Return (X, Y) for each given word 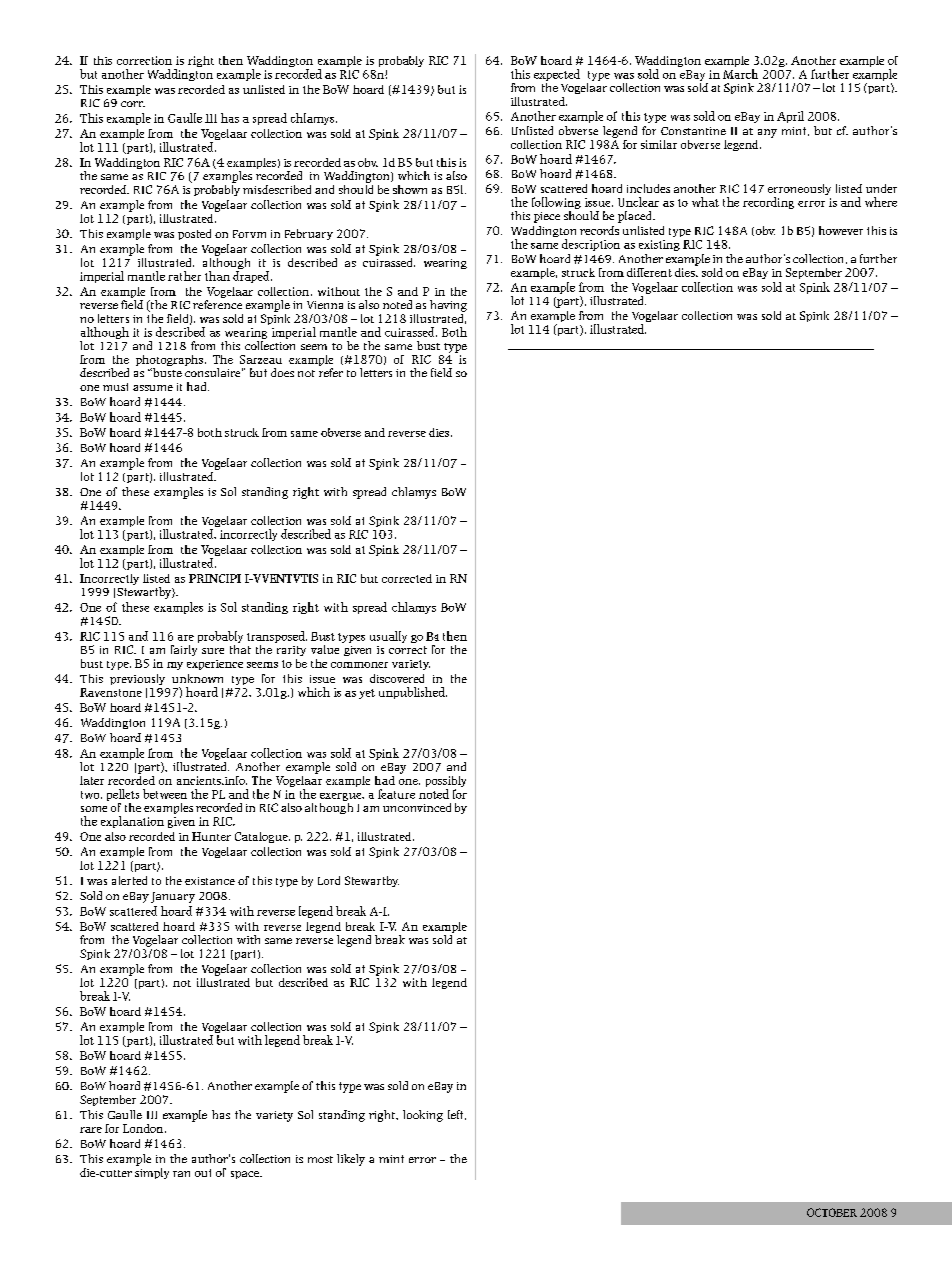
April (790, 117)
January (173, 897)
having (448, 306)
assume (153, 388)
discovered (397, 678)
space (246, 1175)
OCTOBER (832, 1212)
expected (557, 75)
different (649, 272)
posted (194, 234)
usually (388, 637)
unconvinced (417, 807)
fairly (184, 650)
